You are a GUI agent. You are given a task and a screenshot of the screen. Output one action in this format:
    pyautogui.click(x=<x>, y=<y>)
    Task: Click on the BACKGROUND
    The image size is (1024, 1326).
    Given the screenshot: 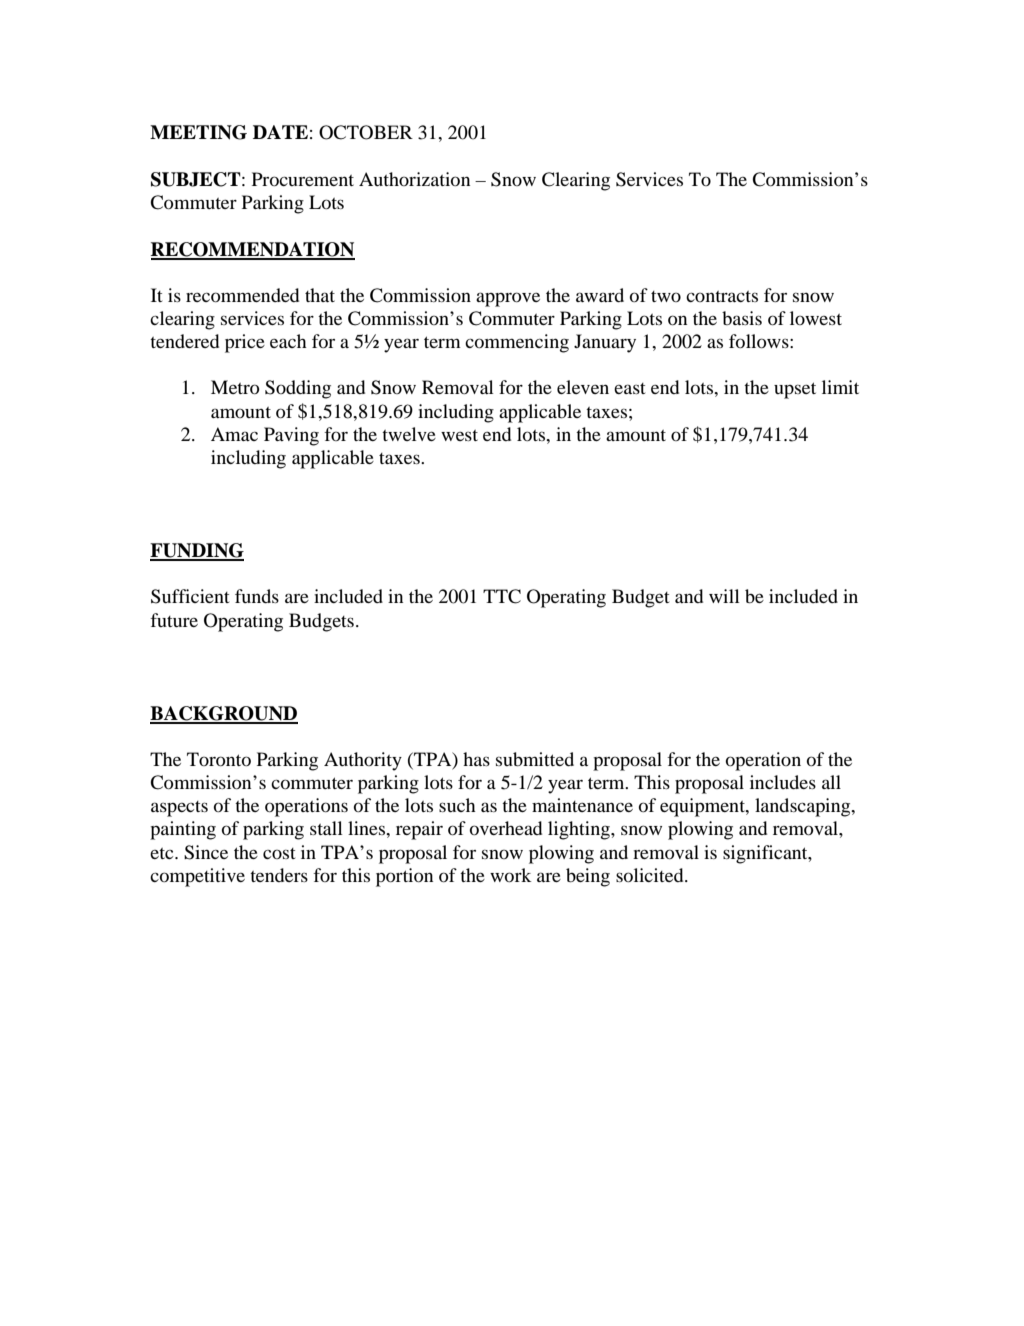 What is the action you would take?
    pyautogui.click(x=224, y=714)
